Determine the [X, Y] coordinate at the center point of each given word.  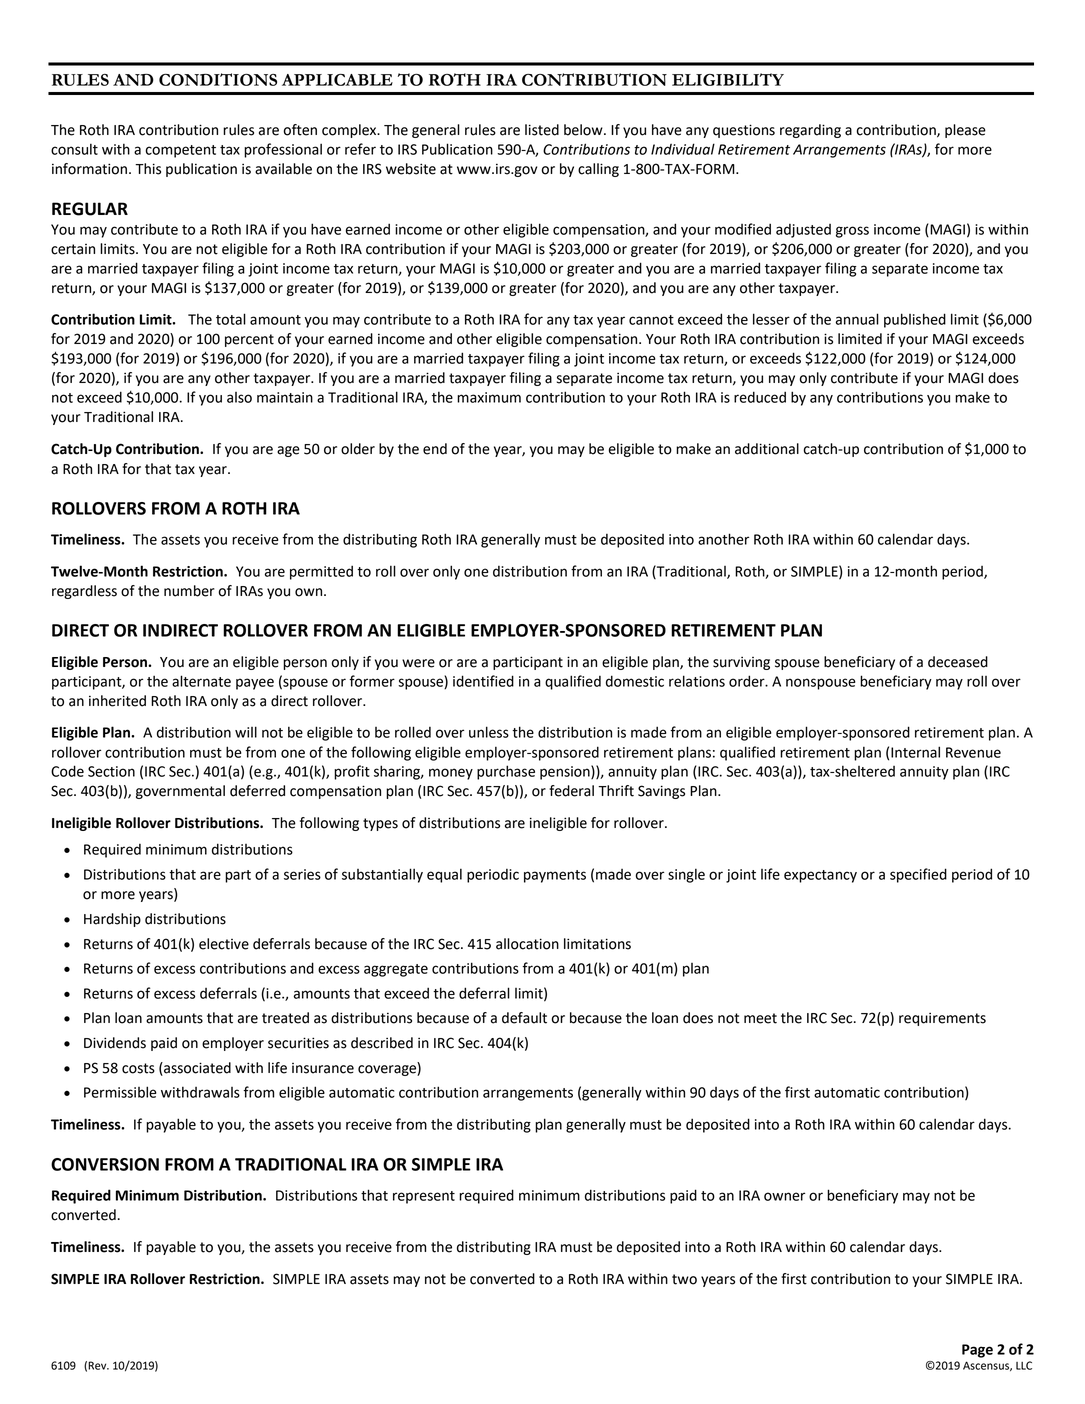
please [965, 131]
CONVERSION [105, 1164]
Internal [915, 752]
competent [180, 151]
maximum [489, 397]
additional [767, 449]
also [239, 397]
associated [196, 1068]
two [684, 1279]
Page [977, 1351]
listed [542, 130]
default [524, 1018]
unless [489, 732]
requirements [942, 1019]
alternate [201, 681]
